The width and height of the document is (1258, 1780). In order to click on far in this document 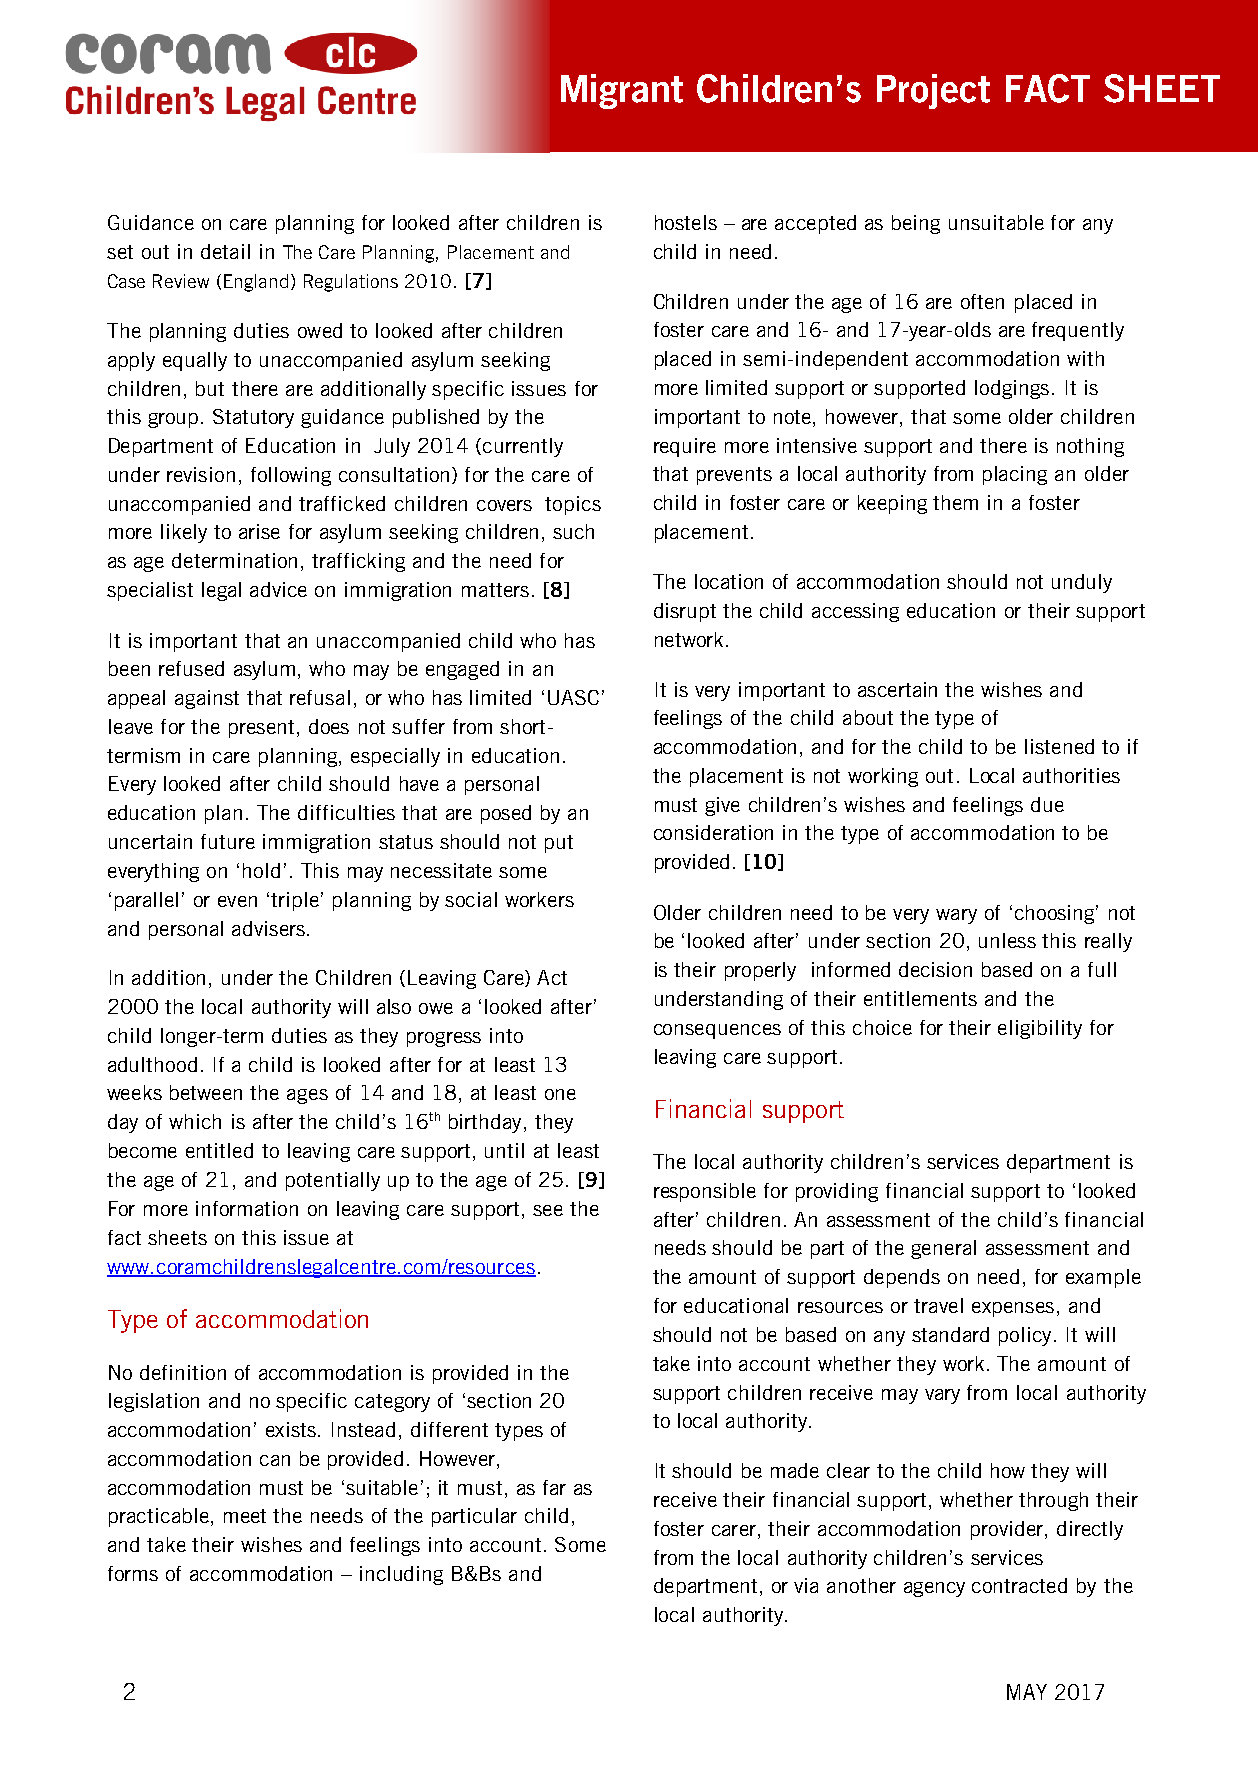, I will do `click(554, 1487)`.
